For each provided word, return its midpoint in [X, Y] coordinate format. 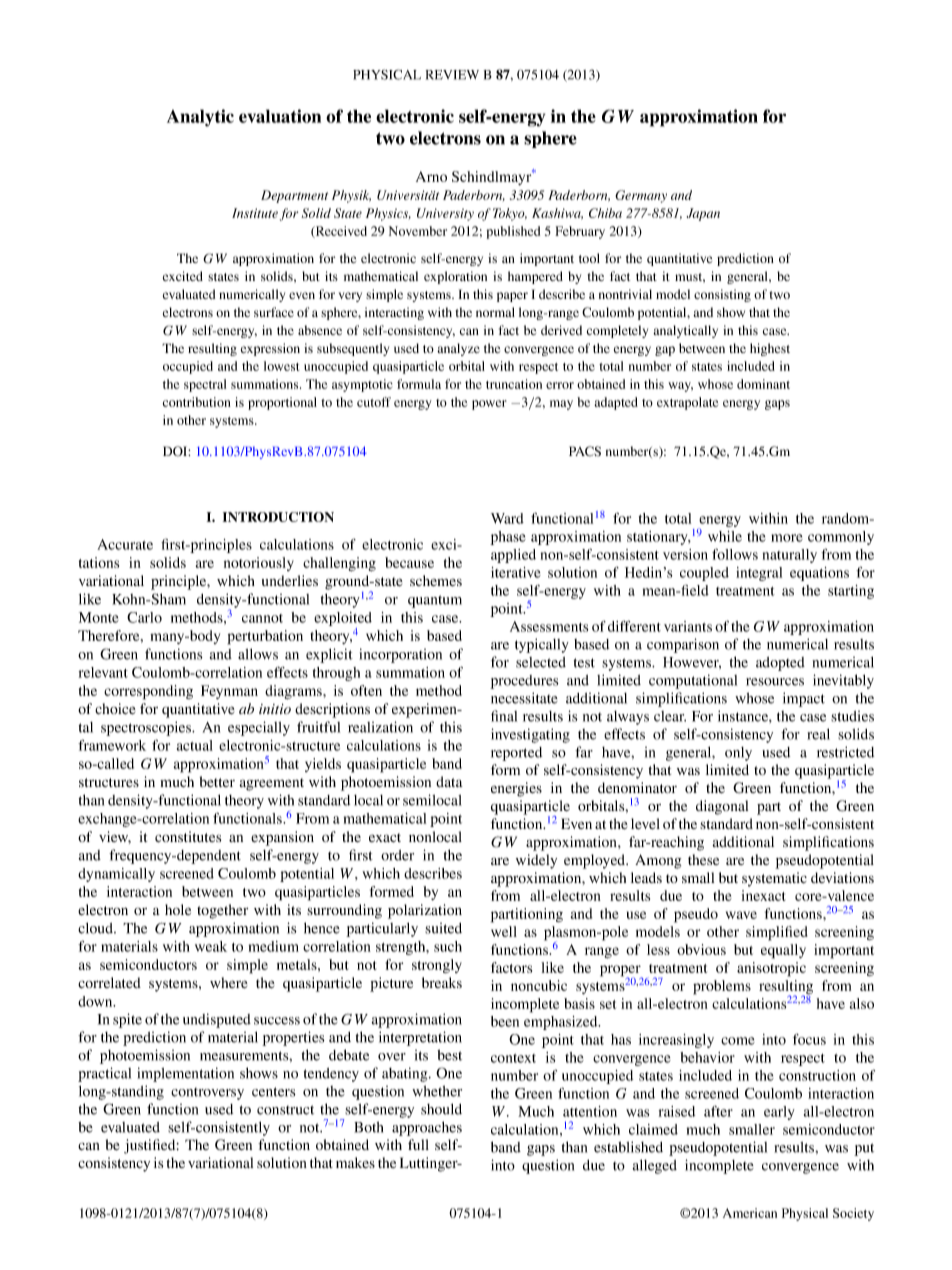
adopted [780, 664]
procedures [524, 682]
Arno [431, 176]
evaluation [280, 116]
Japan [703, 214]
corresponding [148, 692]
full [418, 1144]
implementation [185, 1074]
